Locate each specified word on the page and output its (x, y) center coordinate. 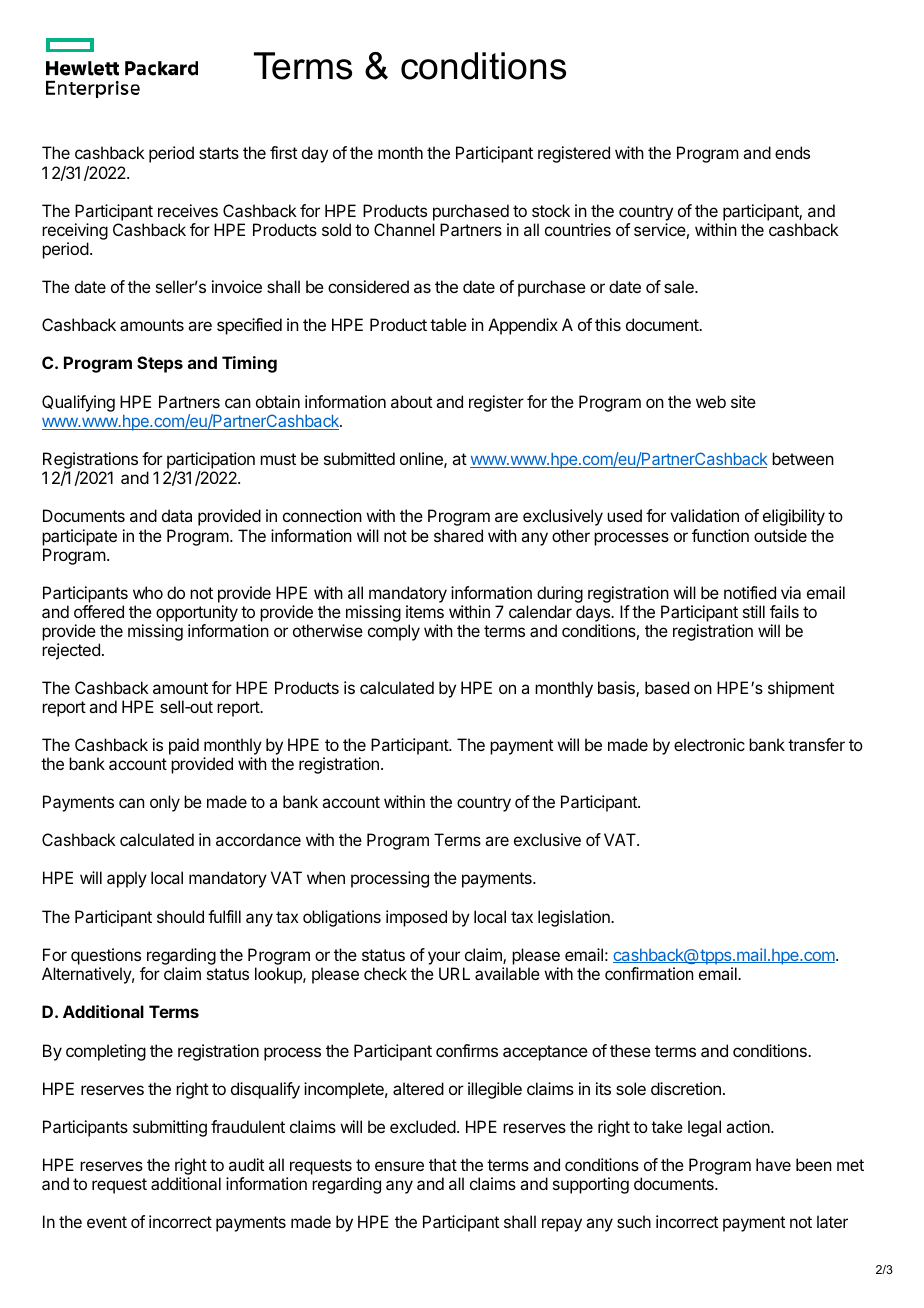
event (107, 1222)
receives (188, 210)
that (443, 1164)
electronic (709, 744)
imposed (416, 918)
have (773, 1164)
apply (127, 879)
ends (792, 152)
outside (780, 535)
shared (458, 535)
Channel (404, 229)
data (177, 515)
